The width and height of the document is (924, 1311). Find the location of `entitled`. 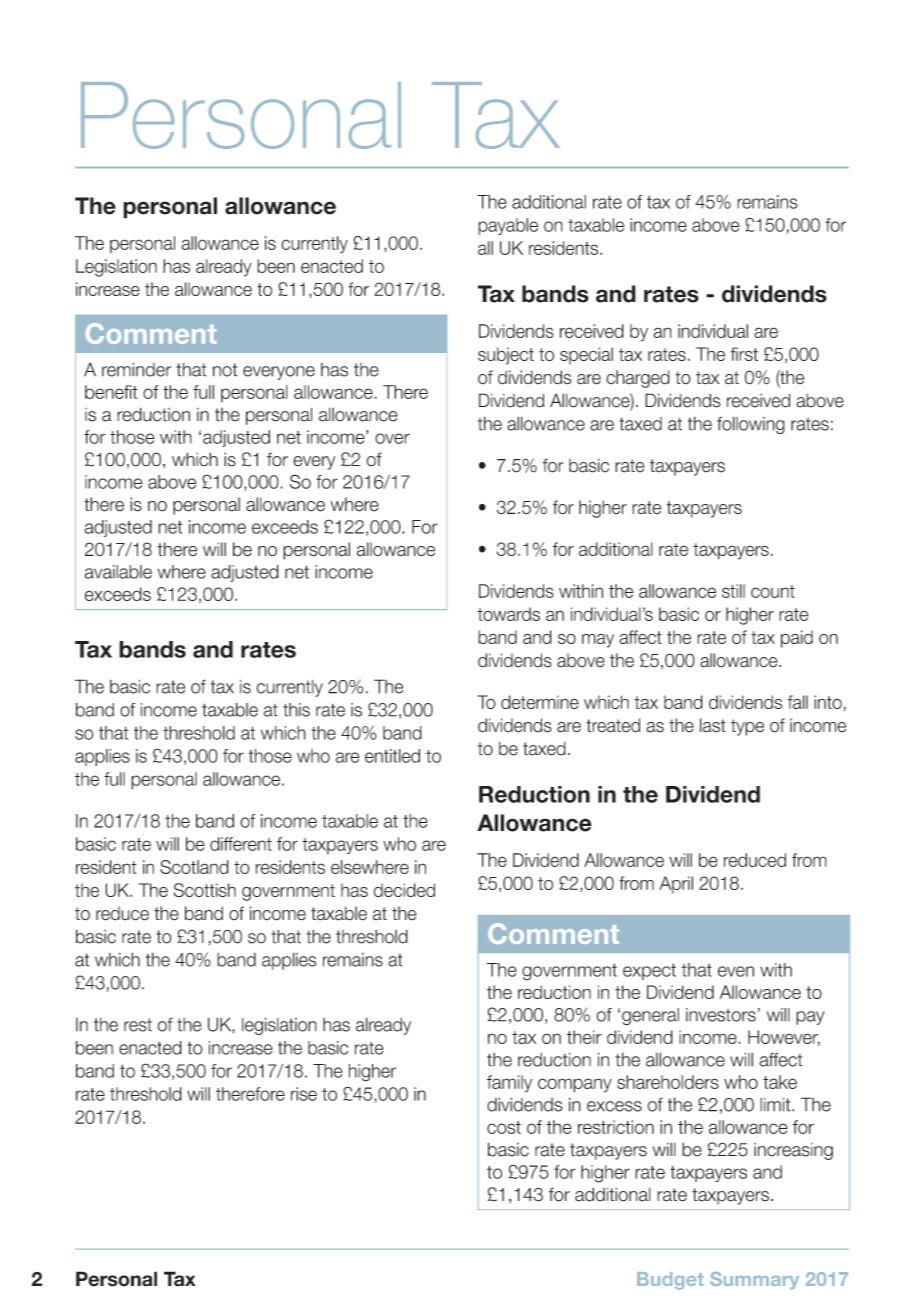

entitled is located at coordinates (392, 756).
